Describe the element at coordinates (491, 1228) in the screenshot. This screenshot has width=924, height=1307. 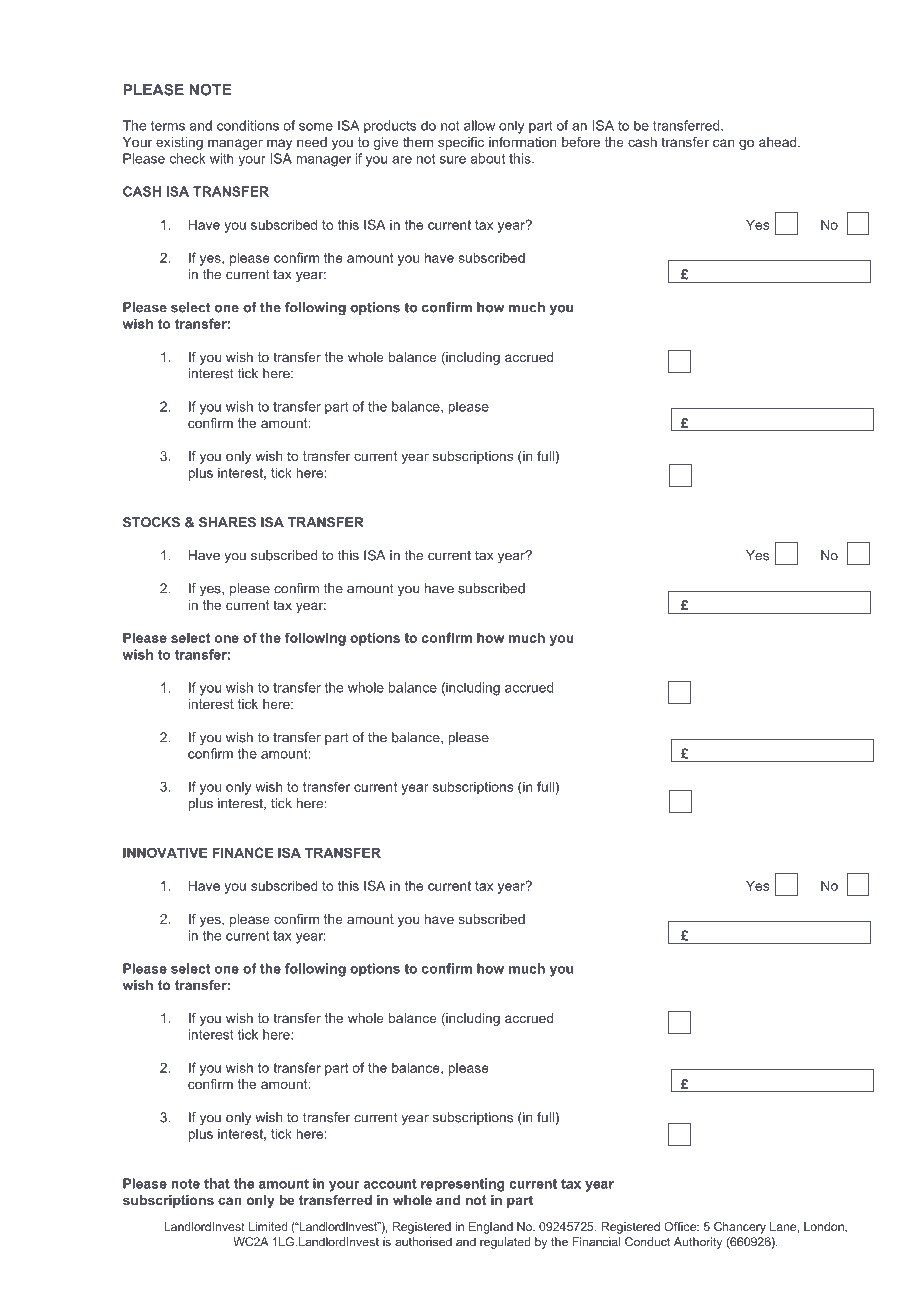
I see `England` at that location.
